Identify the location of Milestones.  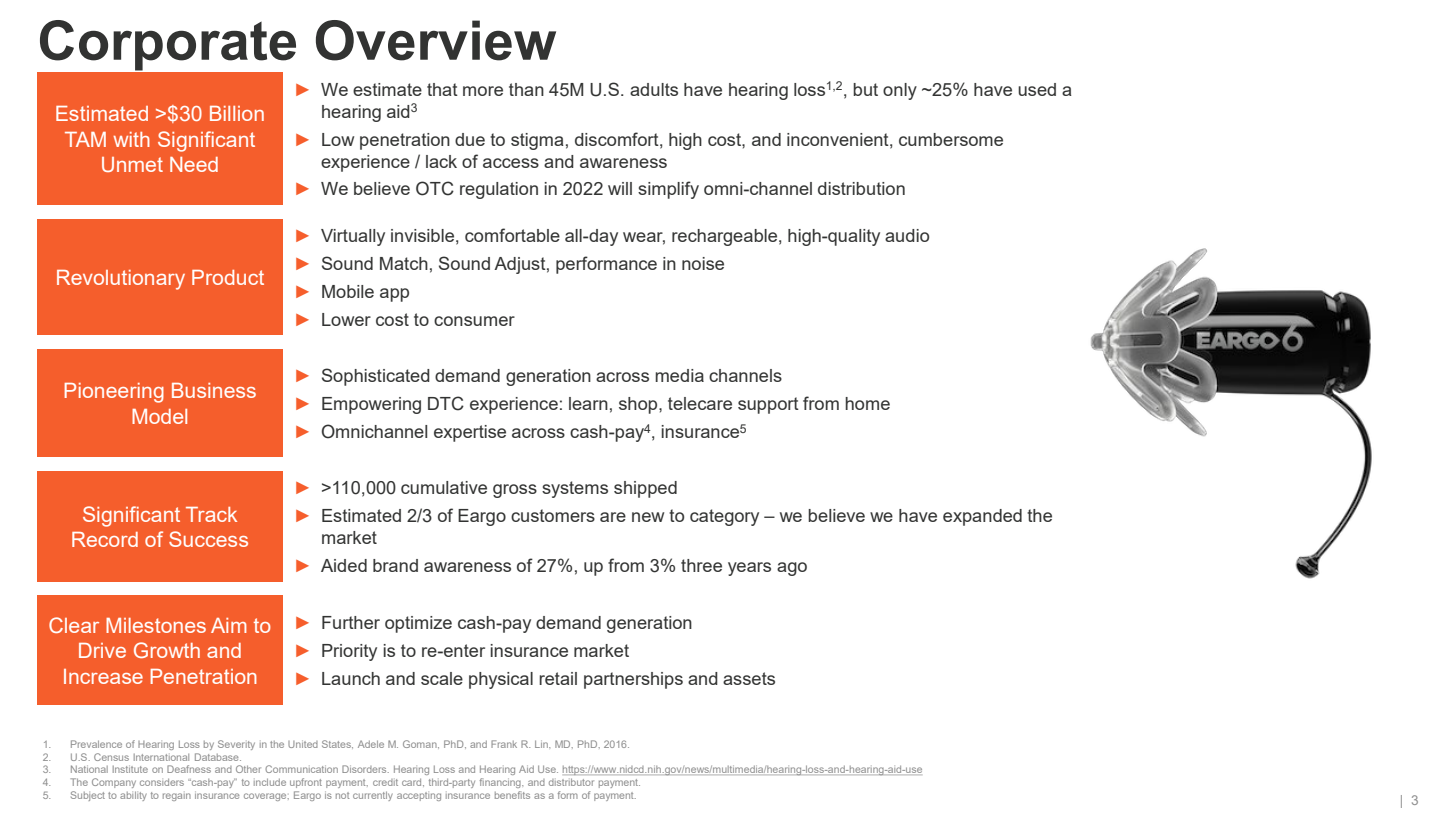
(156, 625).
